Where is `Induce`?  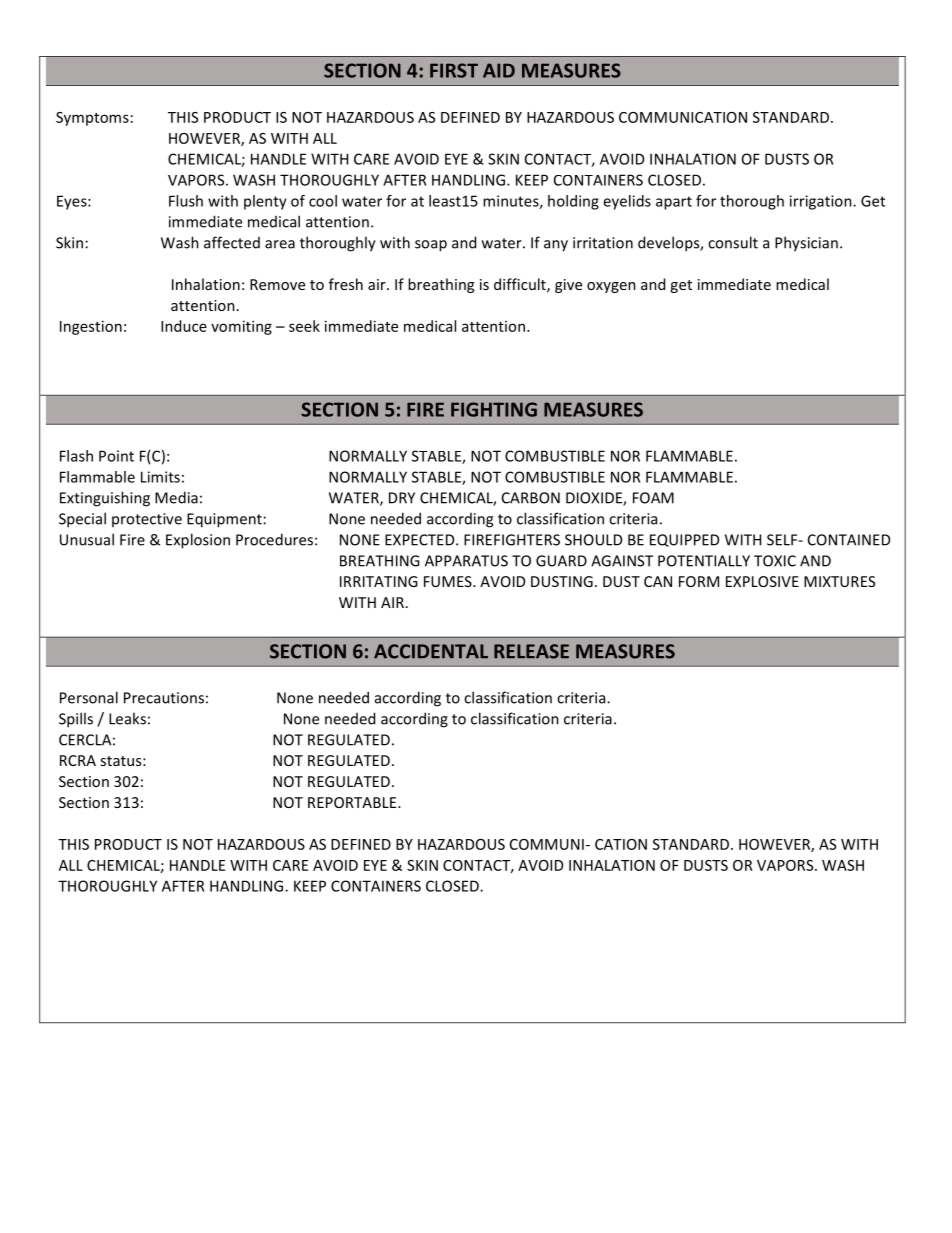
Induce is located at coordinates (184, 326).
